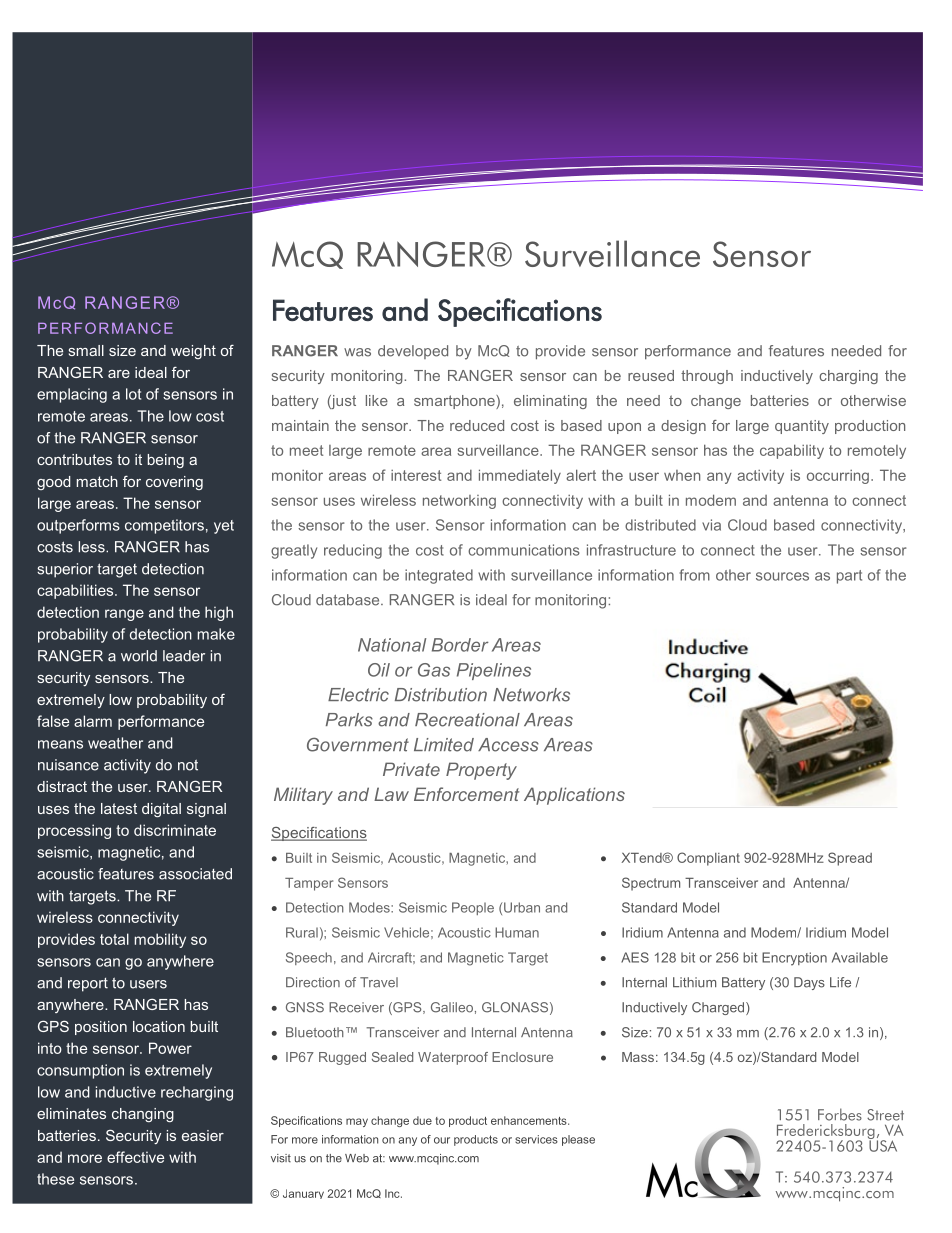 The image size is (952, 1233). I want to click on services, so click(536, 1139).
